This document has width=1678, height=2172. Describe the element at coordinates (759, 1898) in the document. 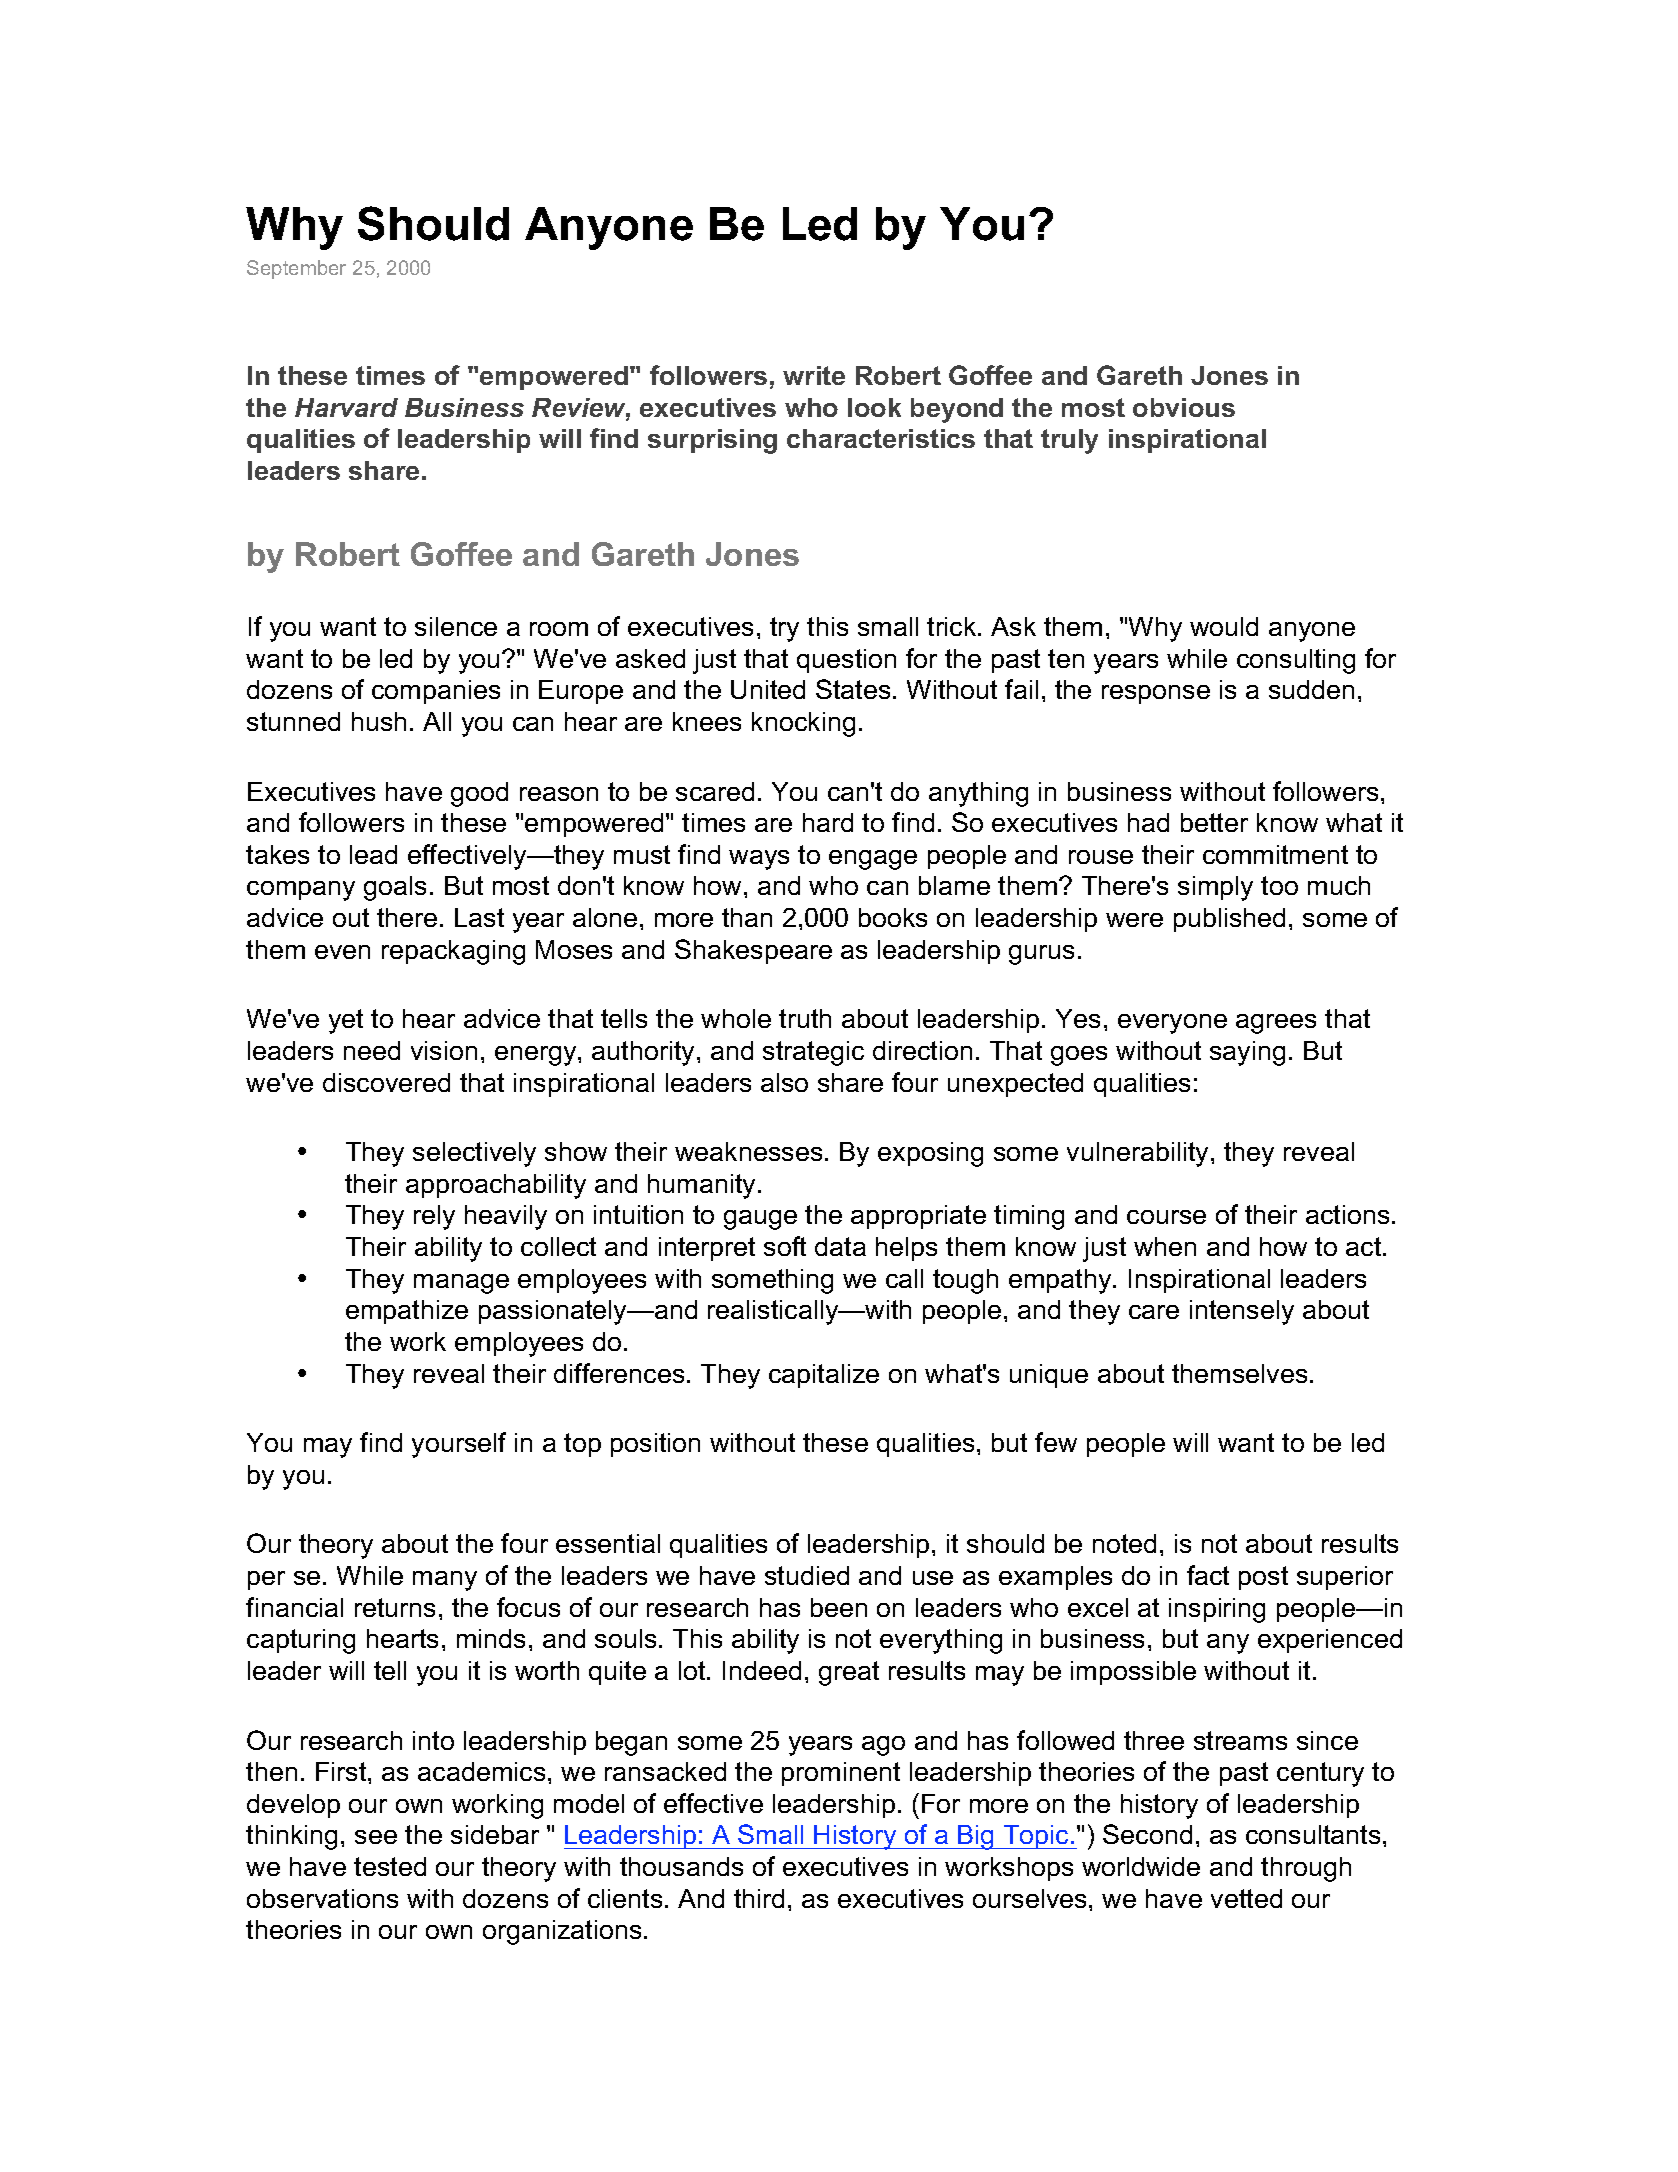

I see `third` at that location.
